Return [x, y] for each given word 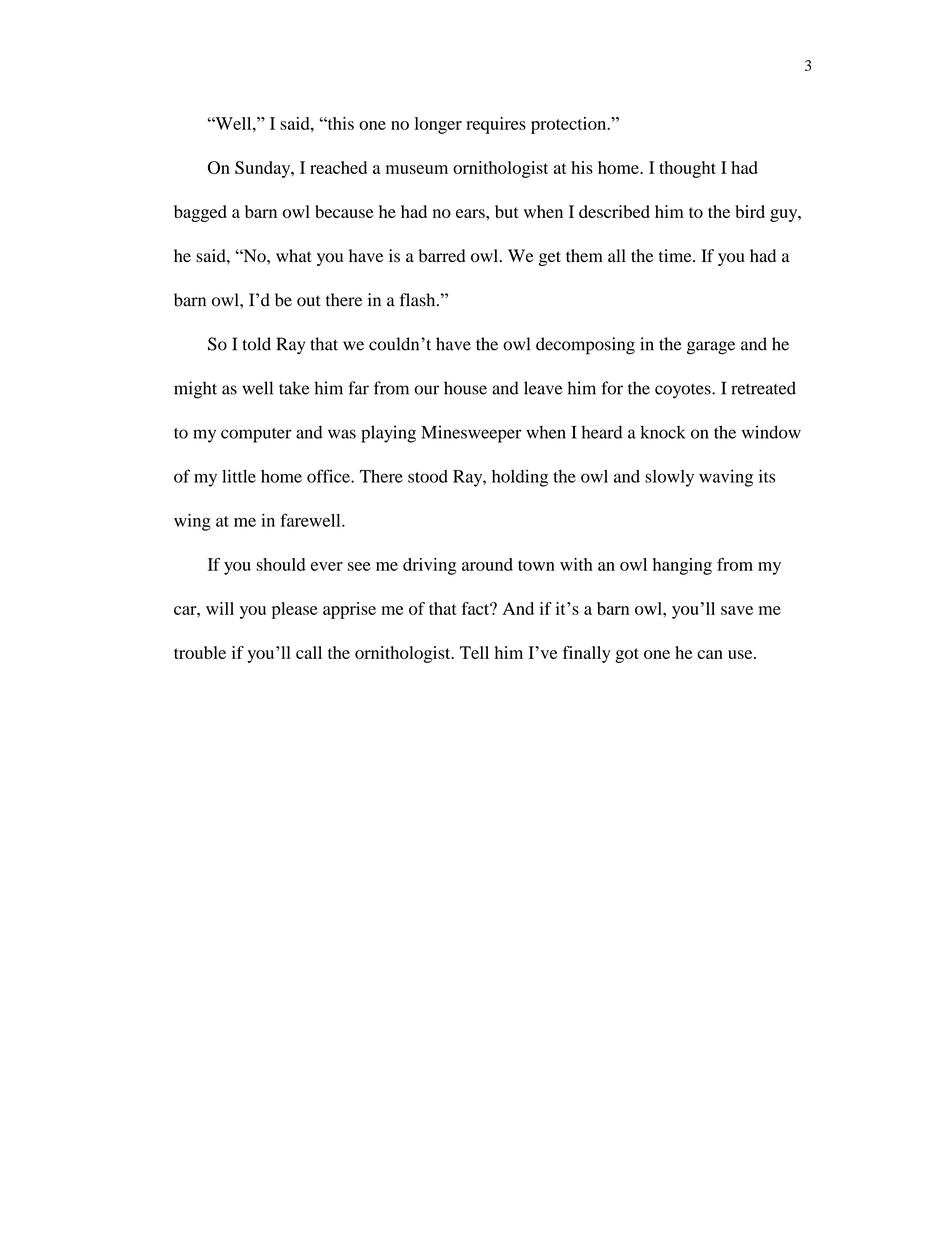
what [294, 255]
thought [687, 169]
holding [520, 478]
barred [442, 256]
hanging [682, 566]
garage [711, 348]
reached [338, 167]
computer [256, 435]
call [309, 652]
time [676, 255]
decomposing [585, 346]
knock [663, 432]
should [281, 564]
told [256, 344]
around [487, 564]
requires [496, 125]
